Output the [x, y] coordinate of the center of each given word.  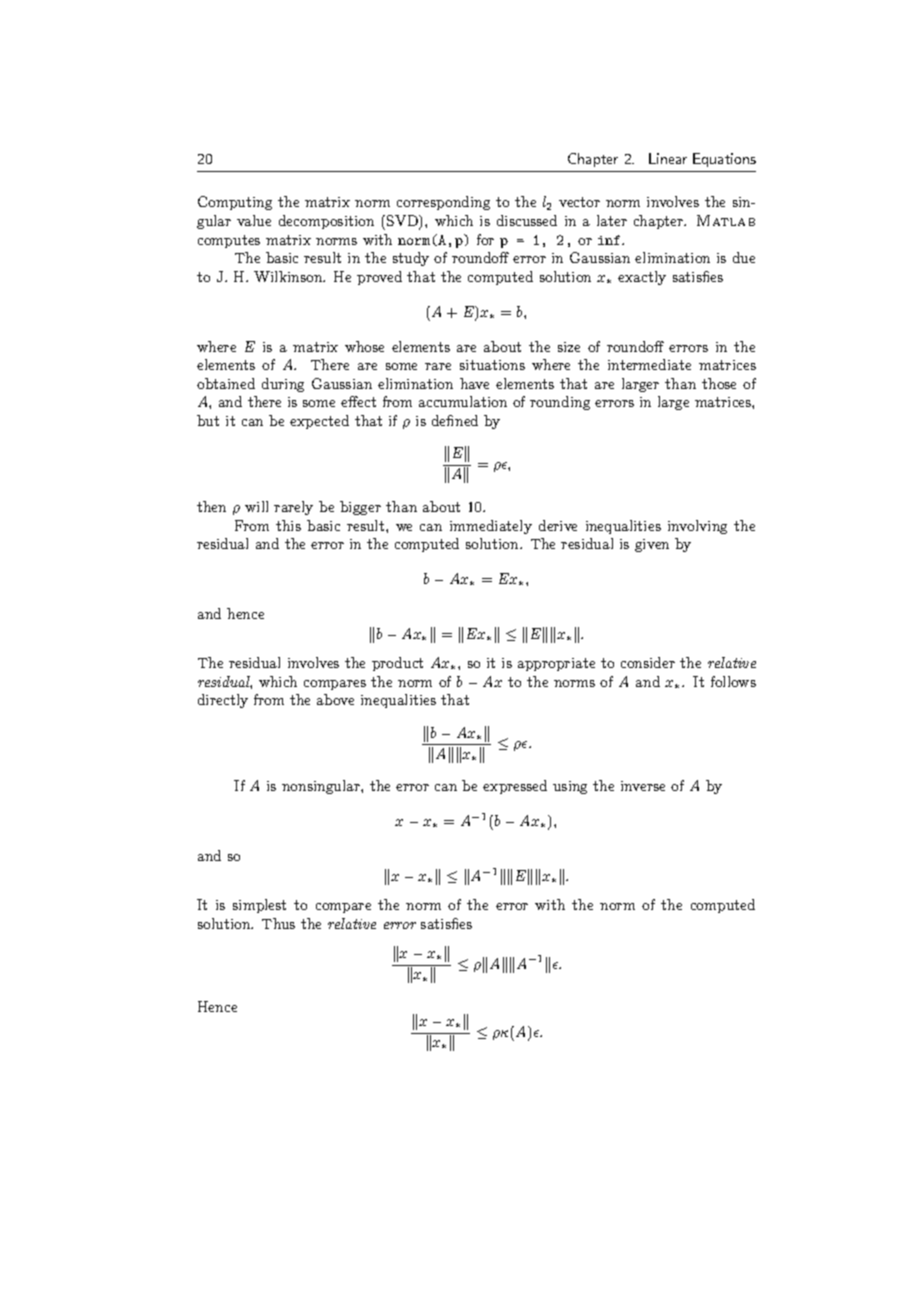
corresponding [443, 203]
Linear [668, 158]
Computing [235, 203]
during [283, 385]
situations [492, 365]
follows [733, 681]
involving [697, 527]
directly [223, 701]
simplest [259, 906]
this [288, 525]
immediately [491, 527]
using [570, 787]
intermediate [649, 364]
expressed [515, 787]
